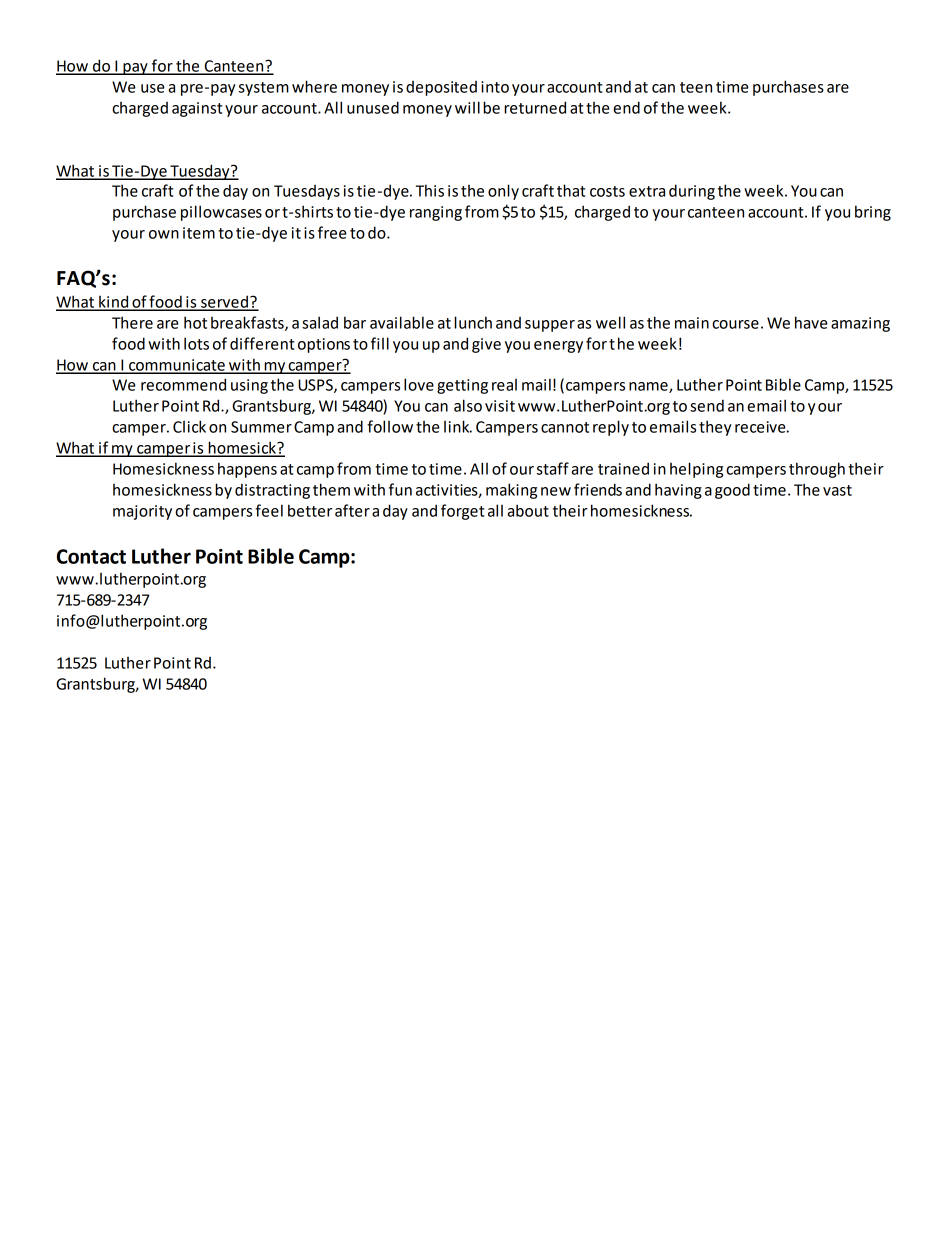 The width and height of the screenshot is (952, 1233). Describe the element at coordinates (535, 107) in the screenshot. I see `returned` at that location.
